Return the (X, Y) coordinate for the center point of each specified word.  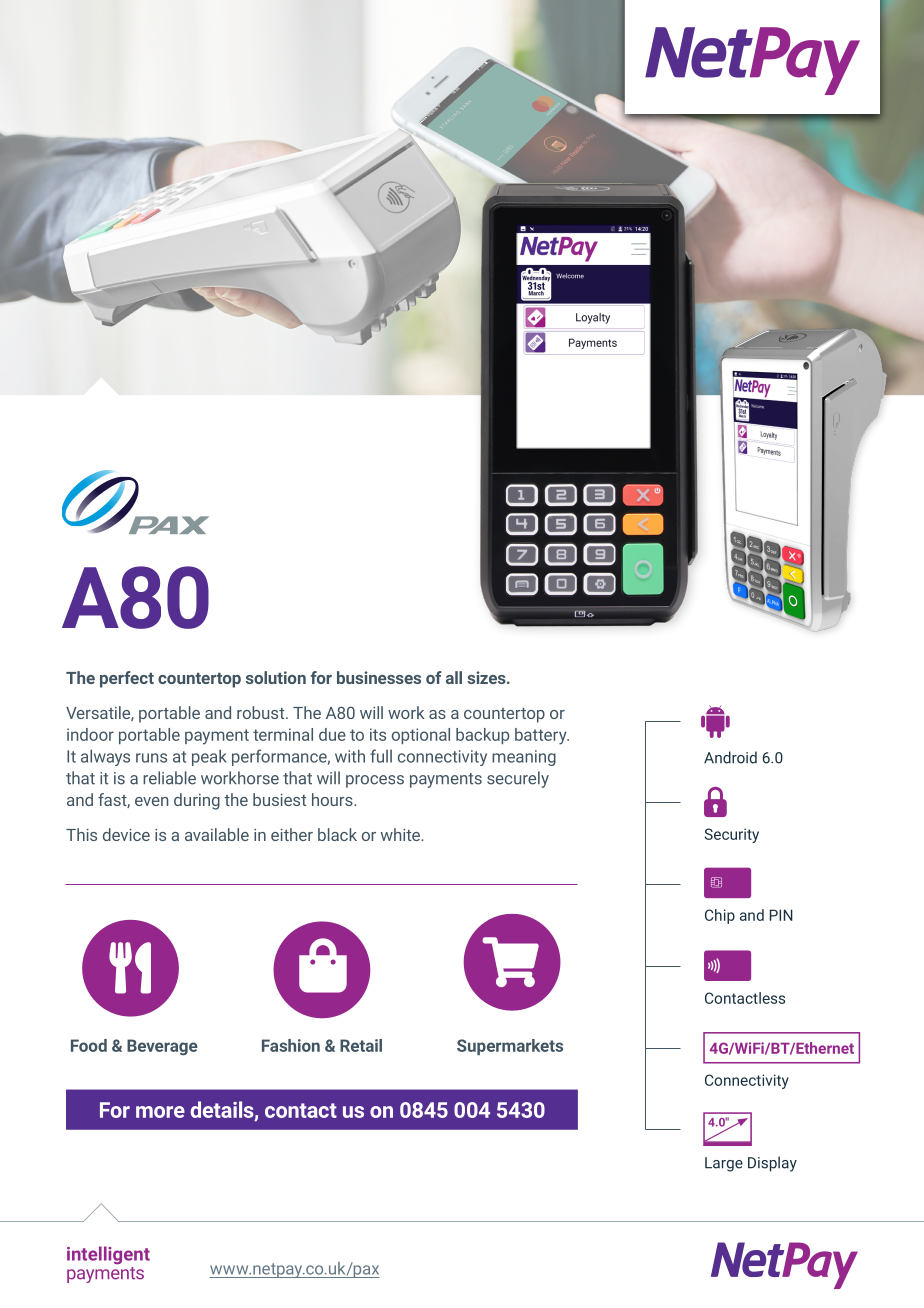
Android (730, 757)
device (126, 834)
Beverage (162, 1047)
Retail (361, 1045)
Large (724, 1164)
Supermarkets (510, 1047)
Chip (720, 916)
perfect (127, 679)
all (454, 677)
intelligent (108, 1255)
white (401, 834)
